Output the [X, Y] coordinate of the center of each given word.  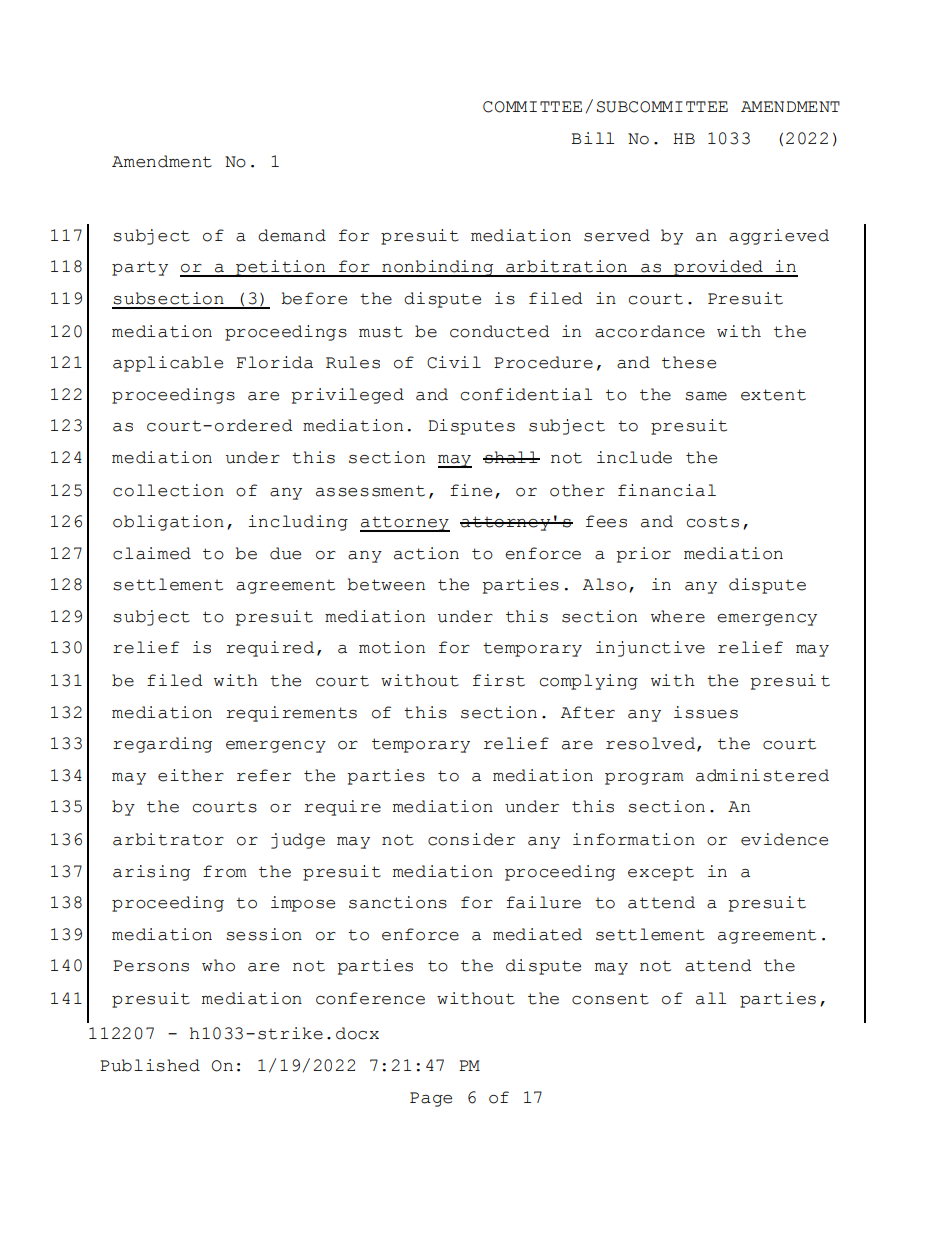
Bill [592, 138]
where [678, 616]
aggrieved [779, 237]
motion [392, 647]
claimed [152, 553]
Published [150, 1065]
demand [292, 235]
